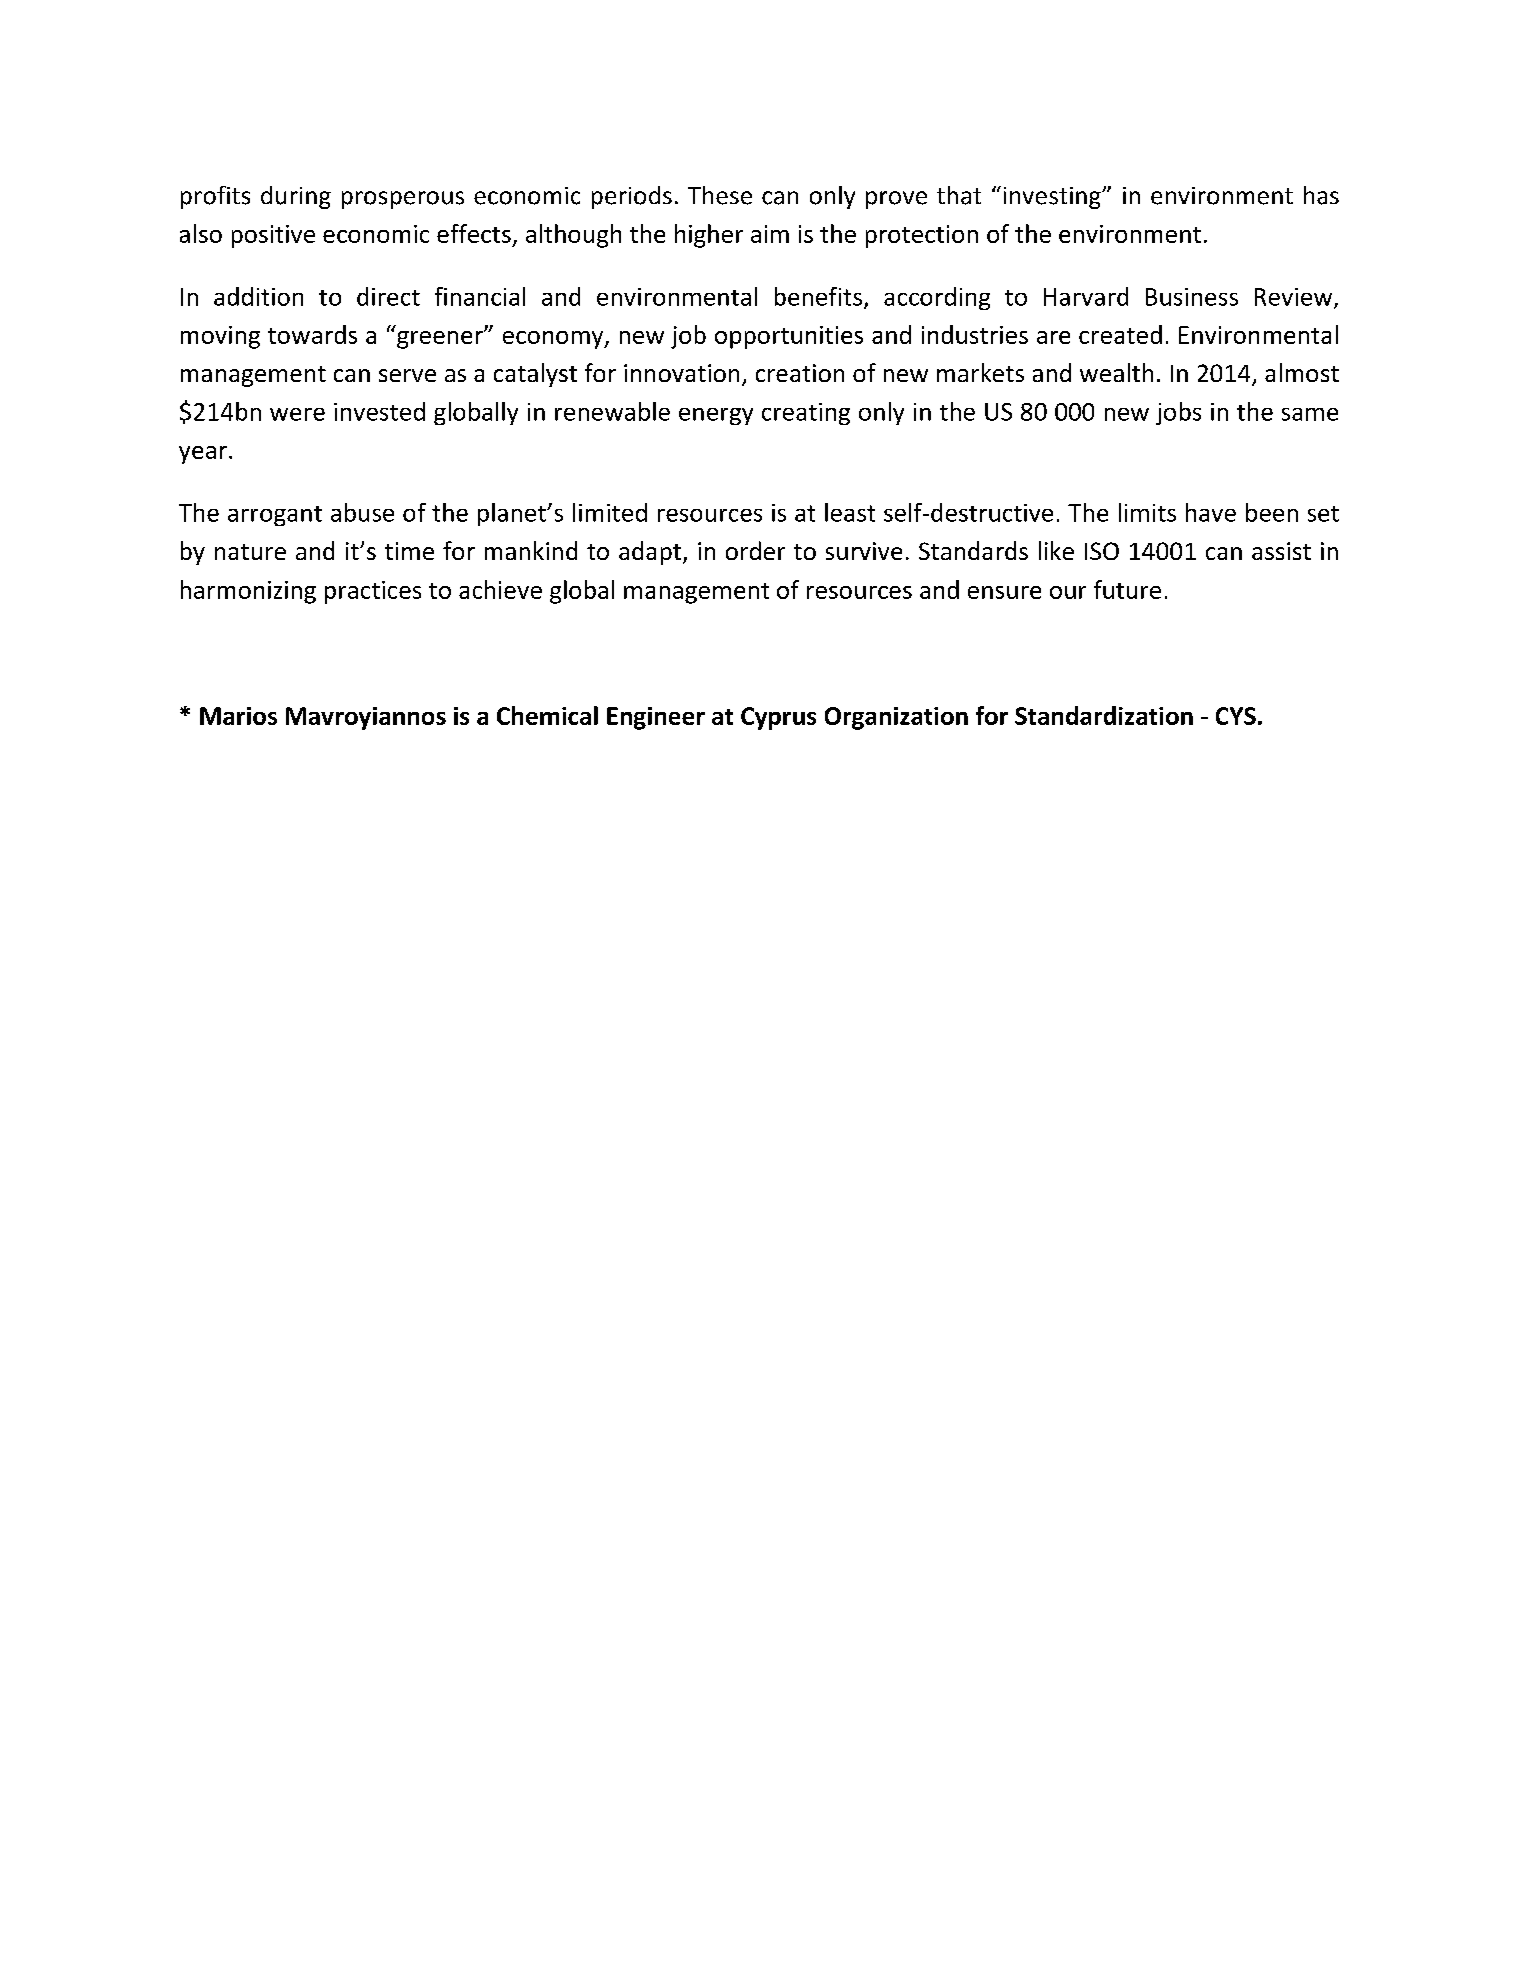 This page has width=1518, height=1964. I want to click on jobs, so click(1178, 413).
